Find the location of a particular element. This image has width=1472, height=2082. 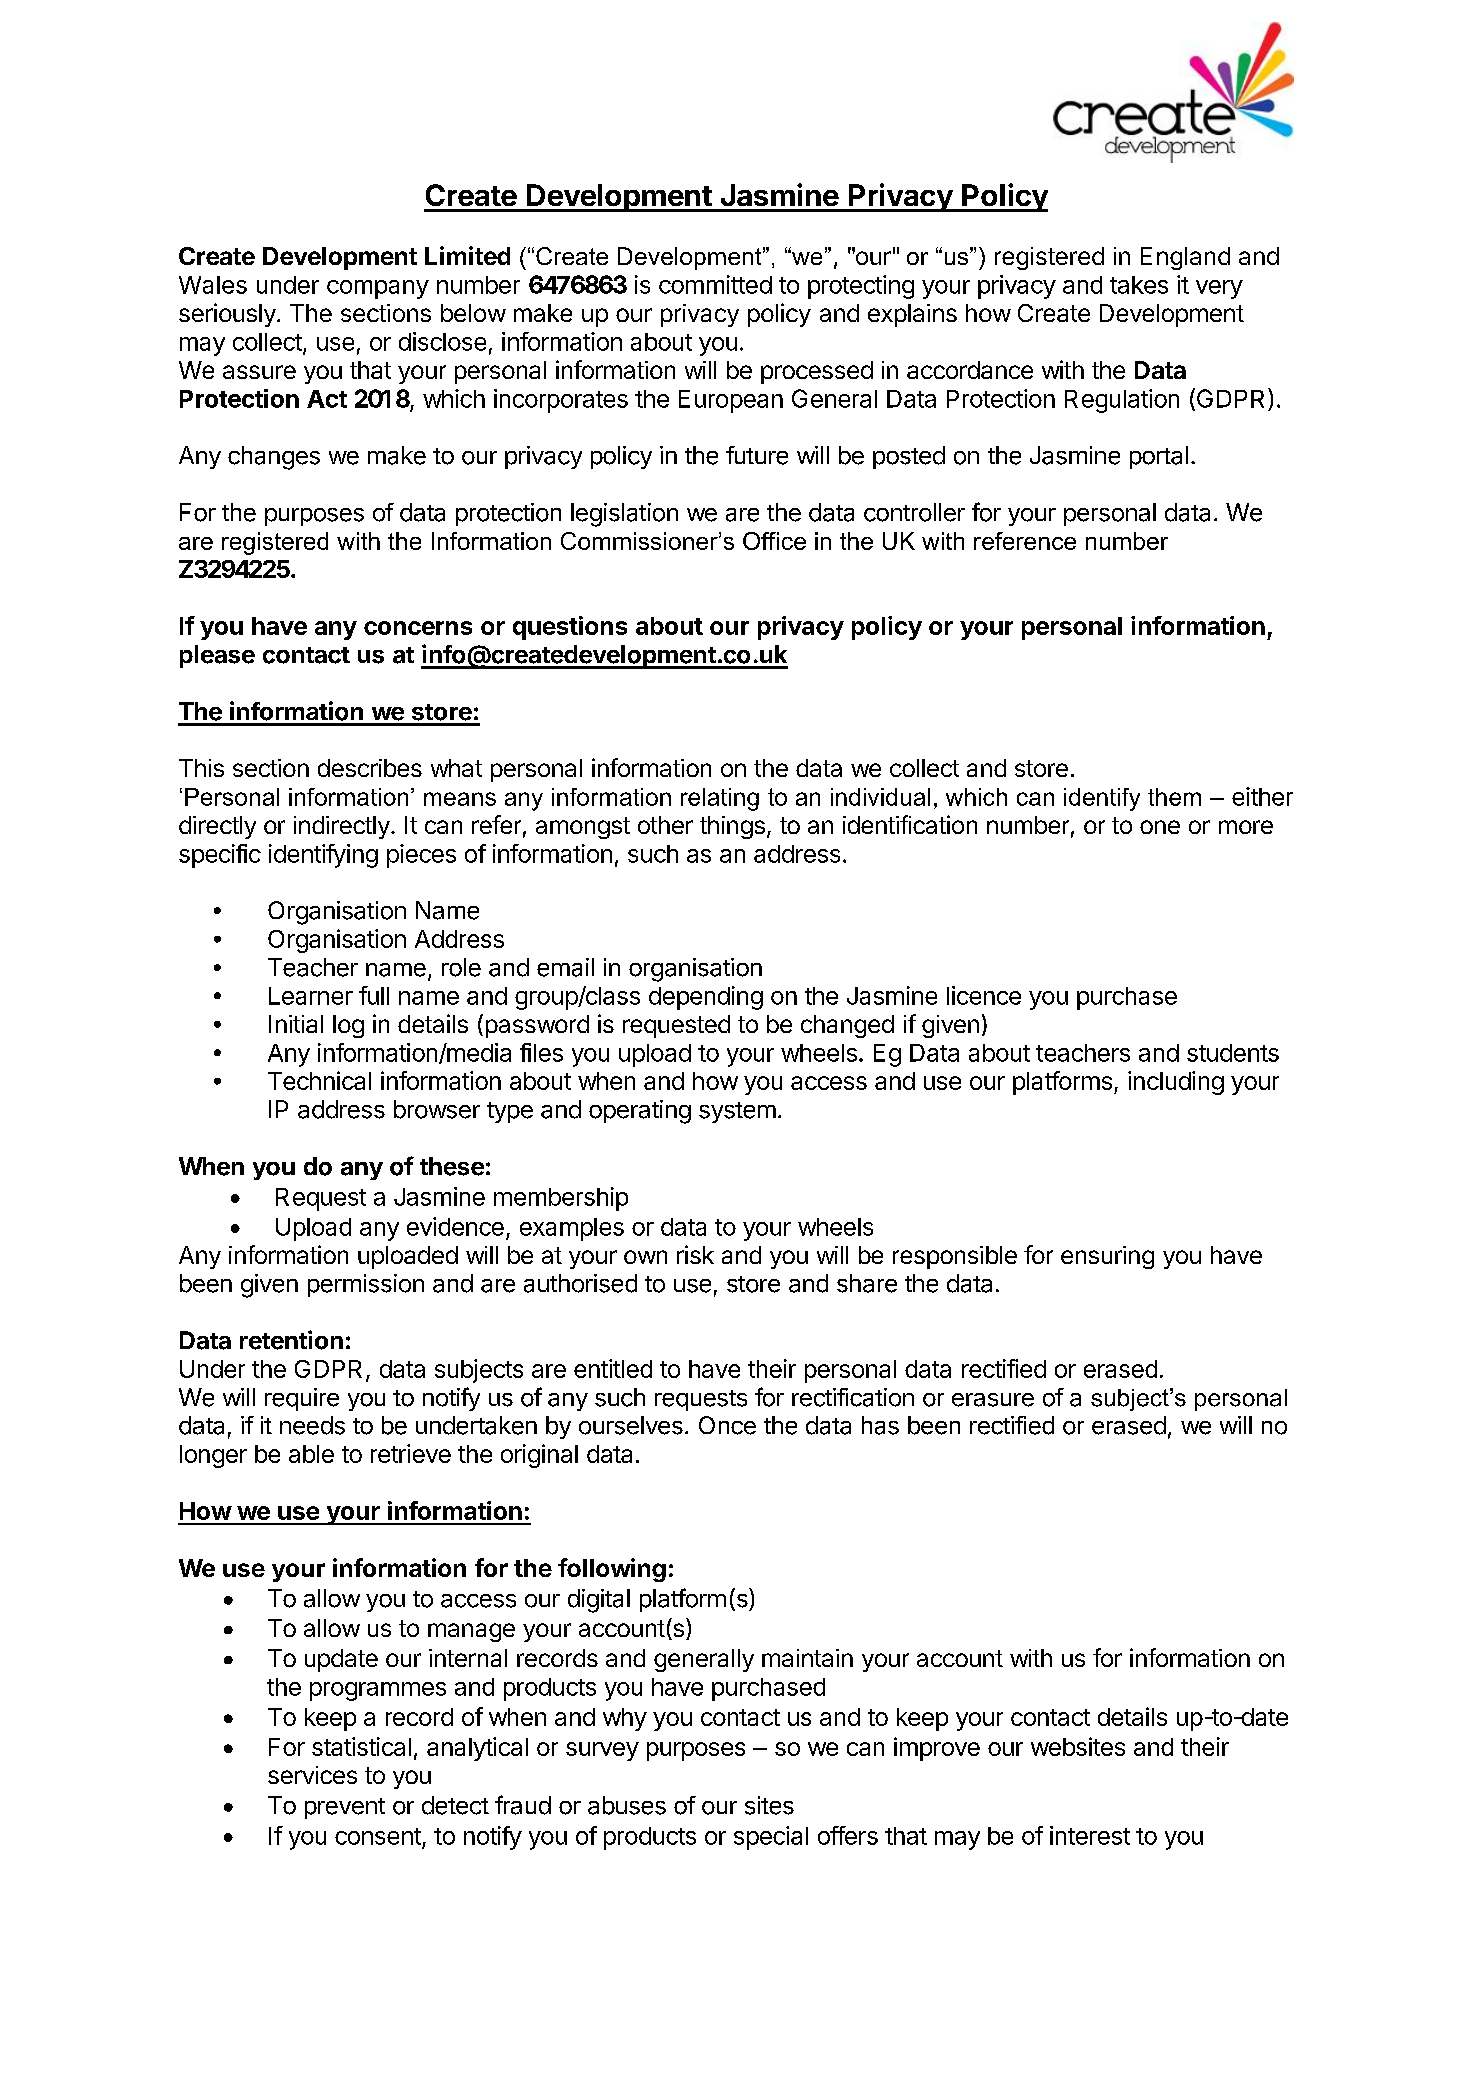

including is located at coordinates (1176, 1083).
